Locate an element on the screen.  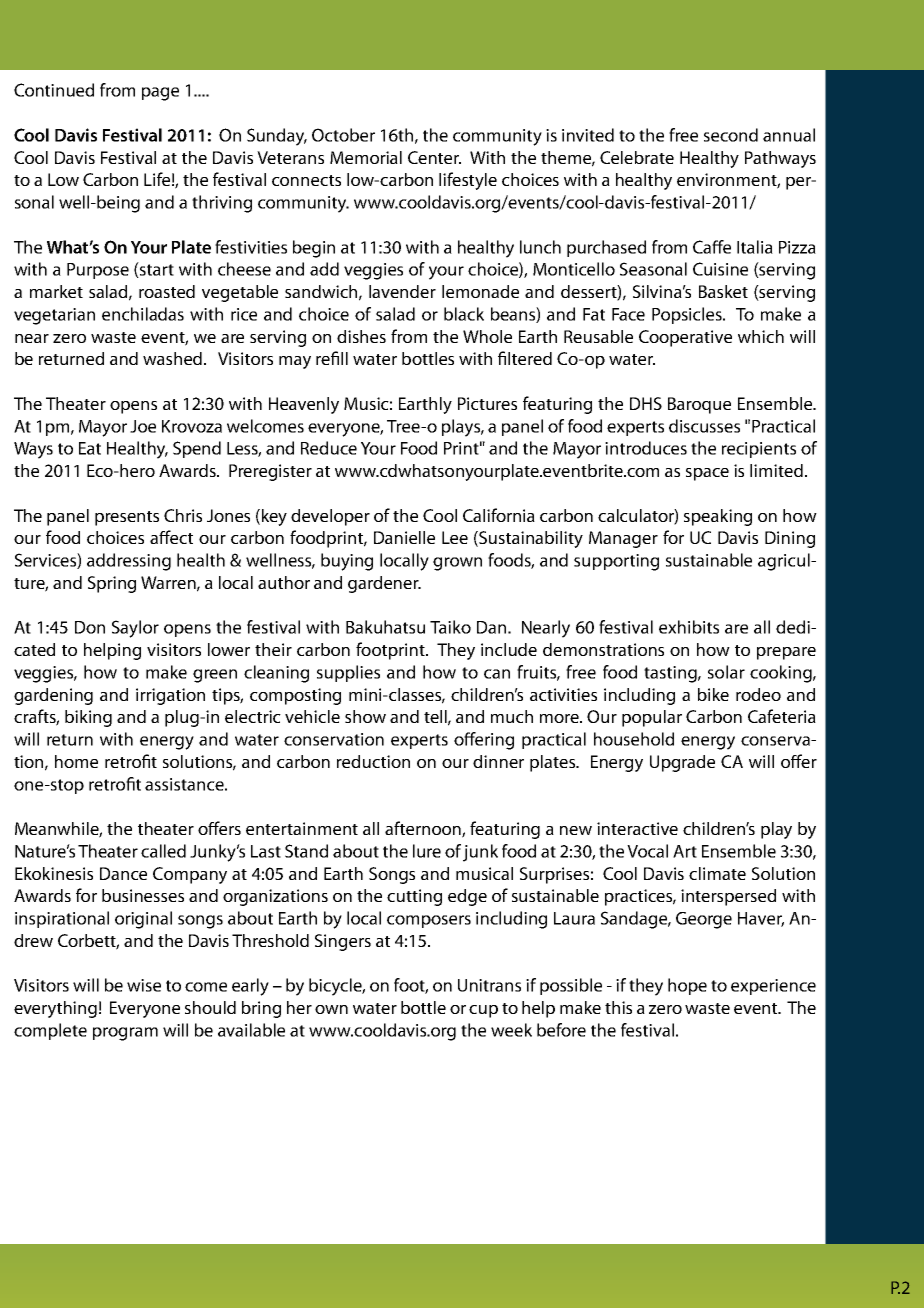
called is located at coordinates (163, 851).
